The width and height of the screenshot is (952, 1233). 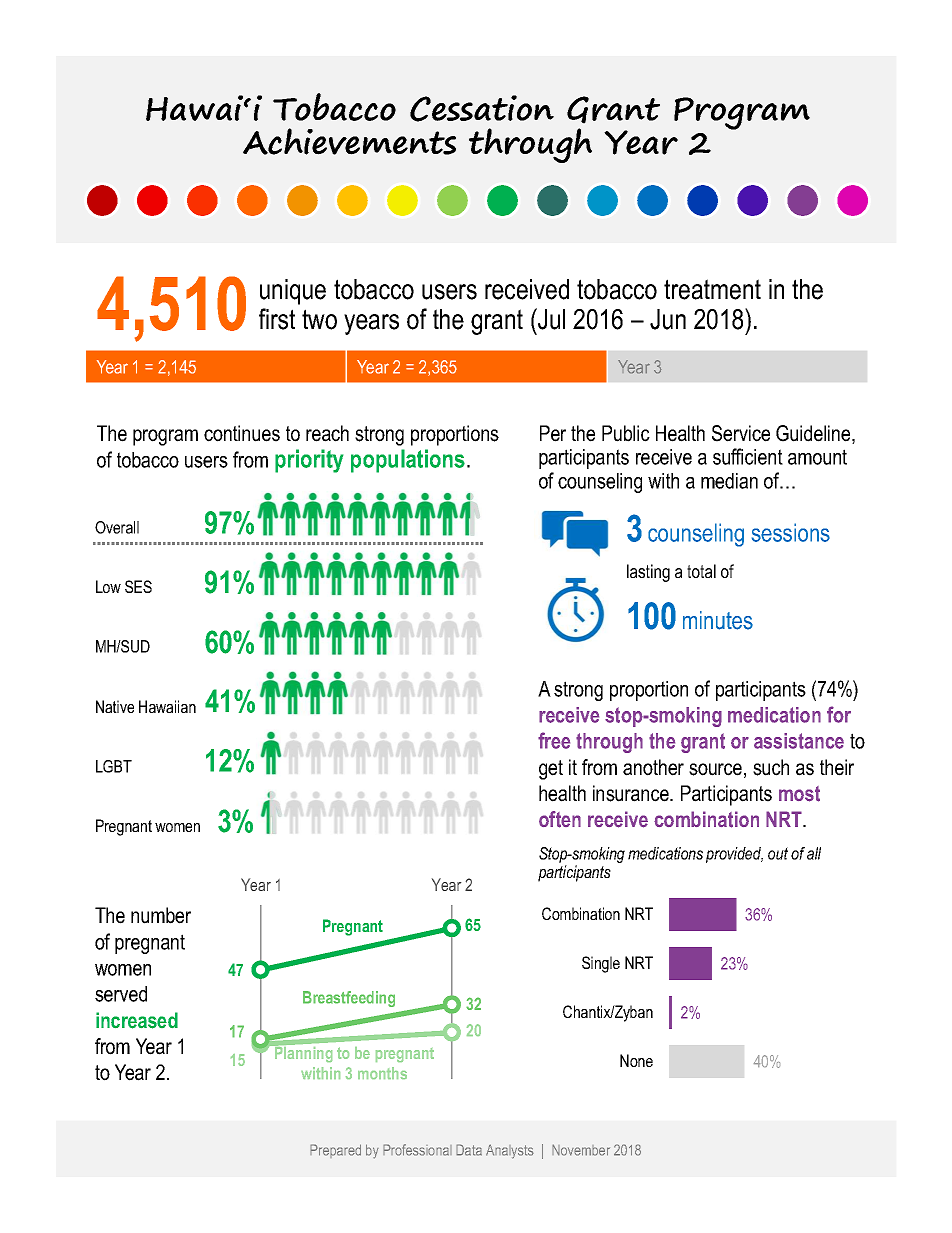 What do you see at coordinates (349, 141) in the screenshot?
I see `Achievements` at bounding box center [349, 141].
